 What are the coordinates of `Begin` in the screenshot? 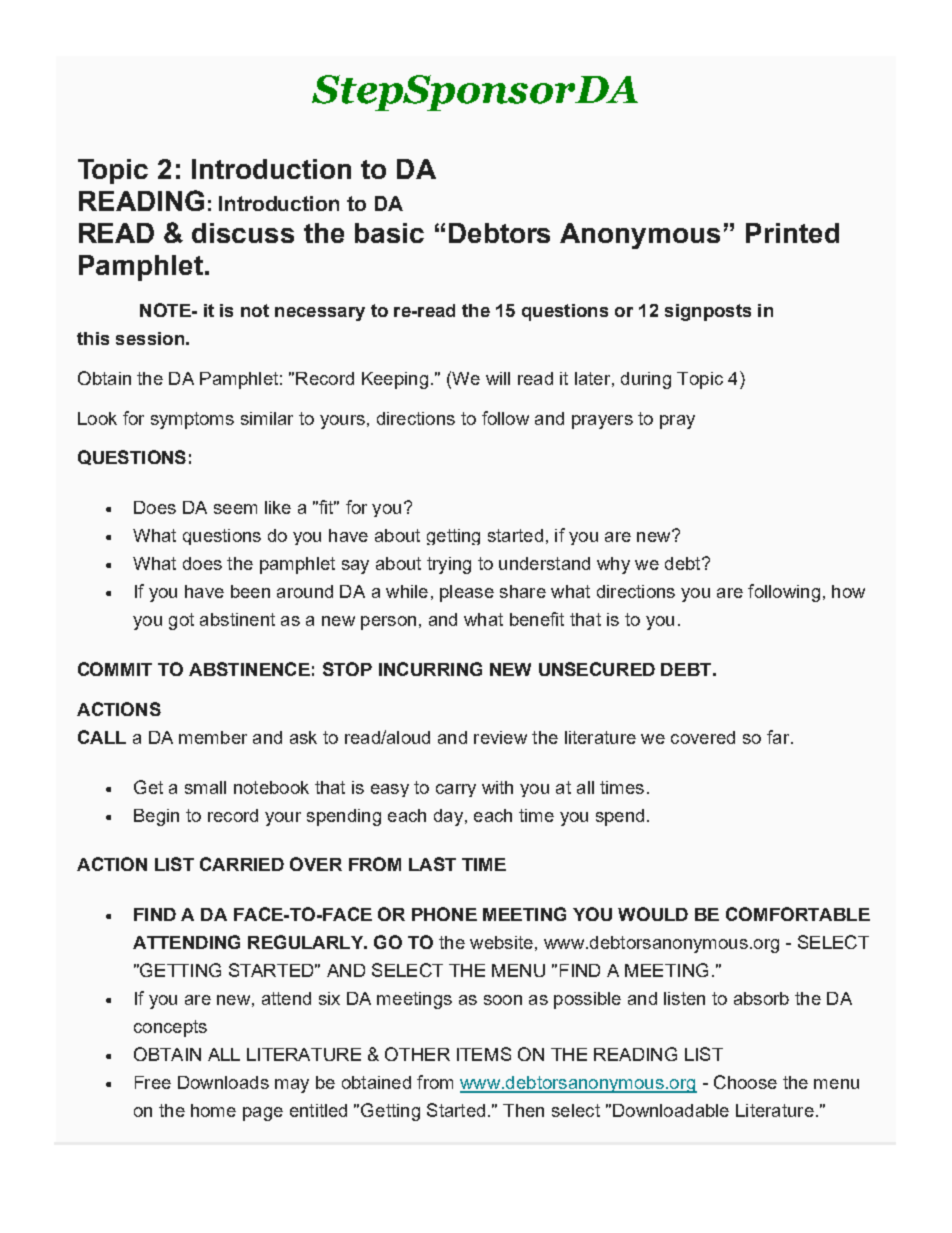 It's located at (156, 817).
